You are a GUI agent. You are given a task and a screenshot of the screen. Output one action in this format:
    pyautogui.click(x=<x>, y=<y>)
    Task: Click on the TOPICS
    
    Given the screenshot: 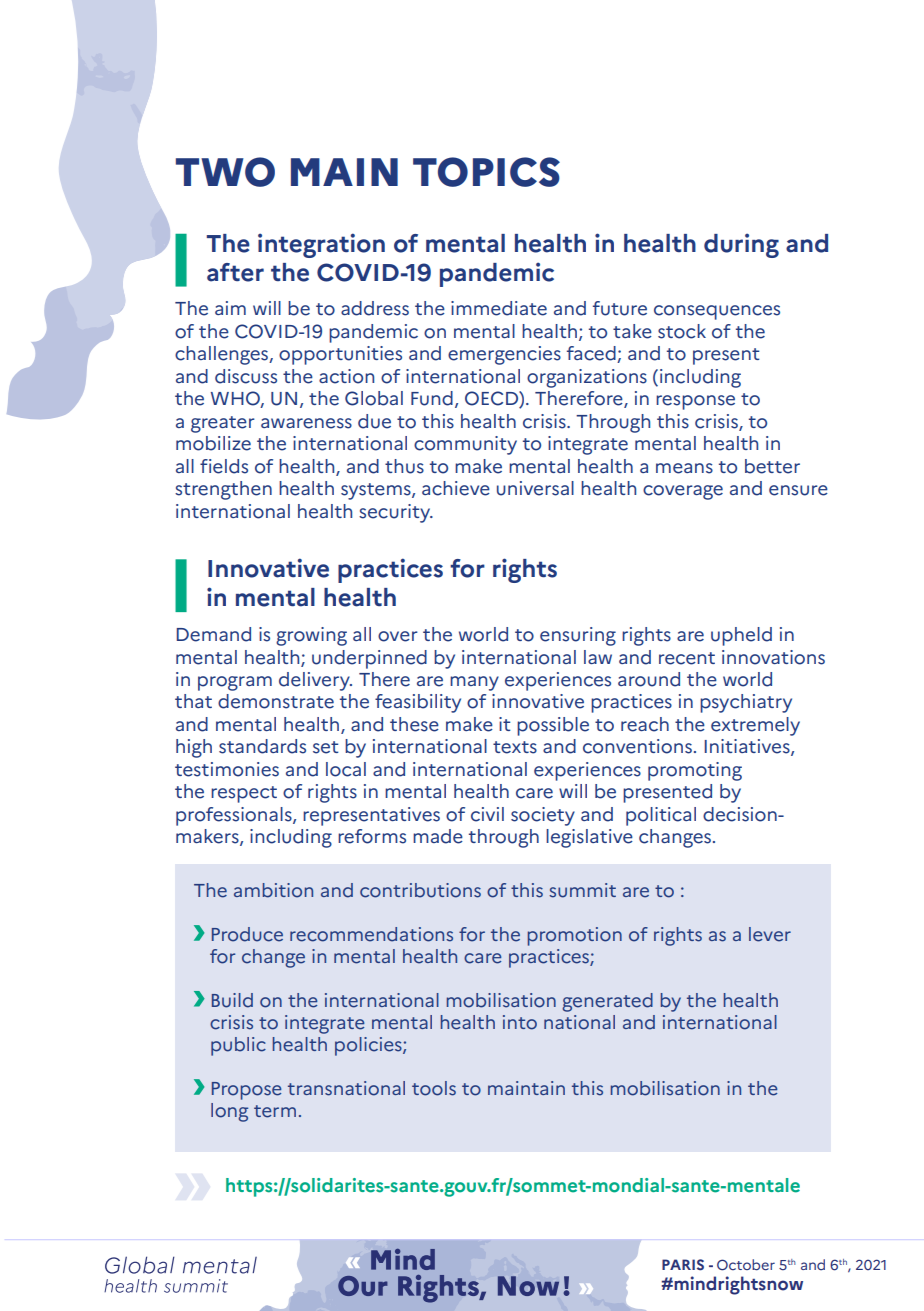 What is the action you would take?
    pyautogui.click(x=486, y=172)
